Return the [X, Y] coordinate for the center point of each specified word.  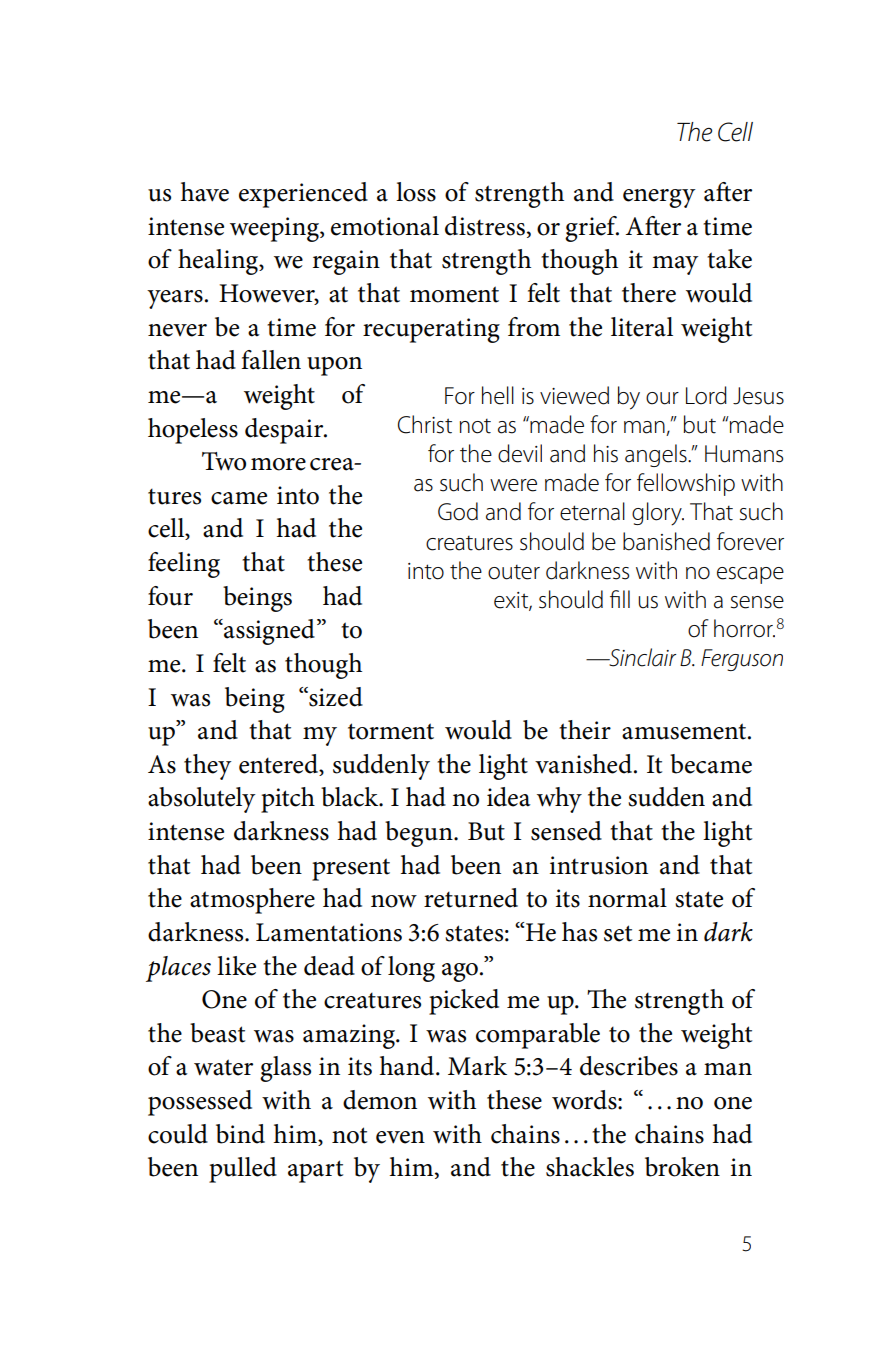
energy [659, 198]
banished [666, 541]
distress [485, 226]
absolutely [202, 800]
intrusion [599, 865]
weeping [275, 229]
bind [240, 1134]
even [400, 1137]
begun [420, 834]
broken [682, 1167]
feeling [184, 565]
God [458, 511]
